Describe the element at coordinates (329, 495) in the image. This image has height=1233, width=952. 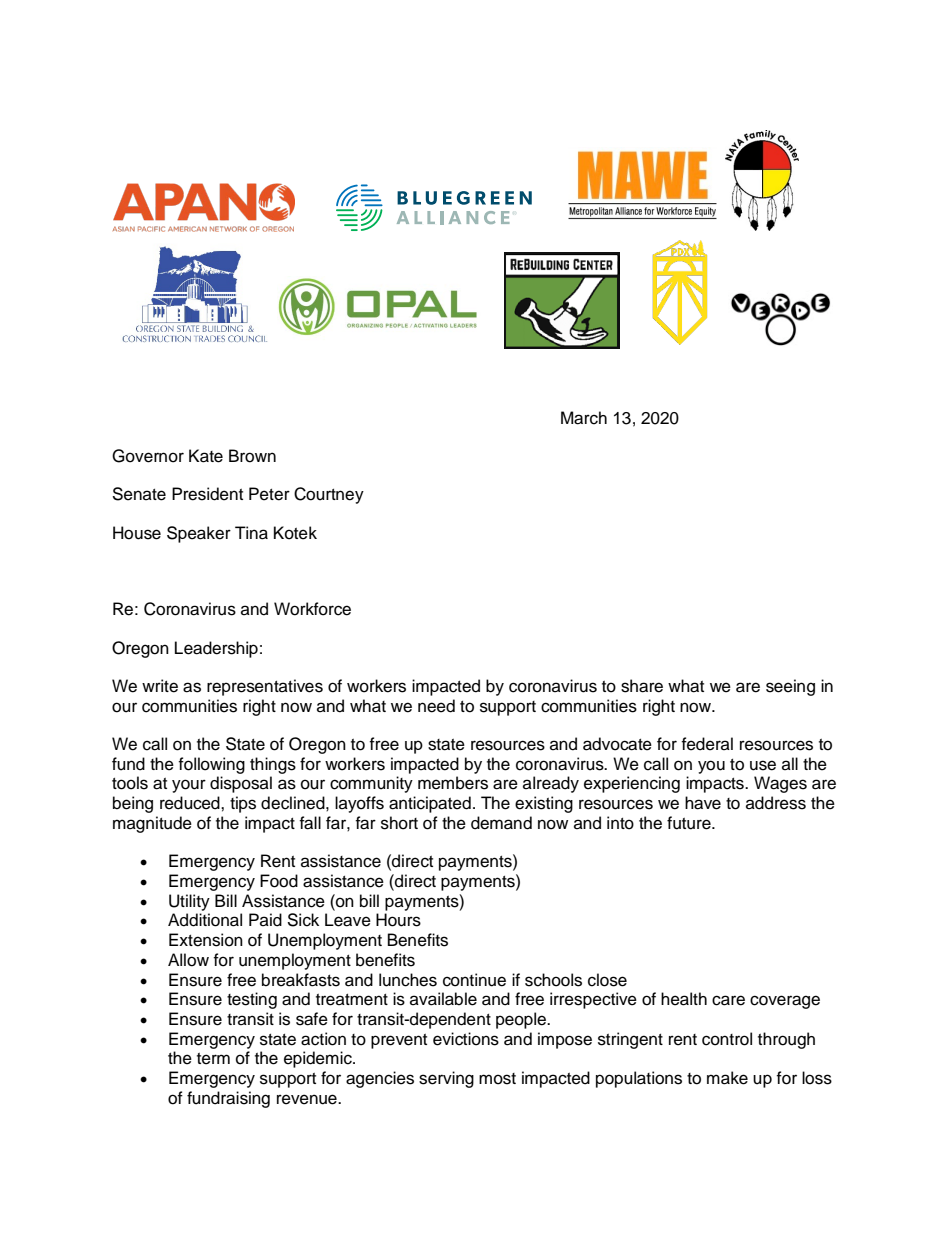
I see `Courtney` at that location.
